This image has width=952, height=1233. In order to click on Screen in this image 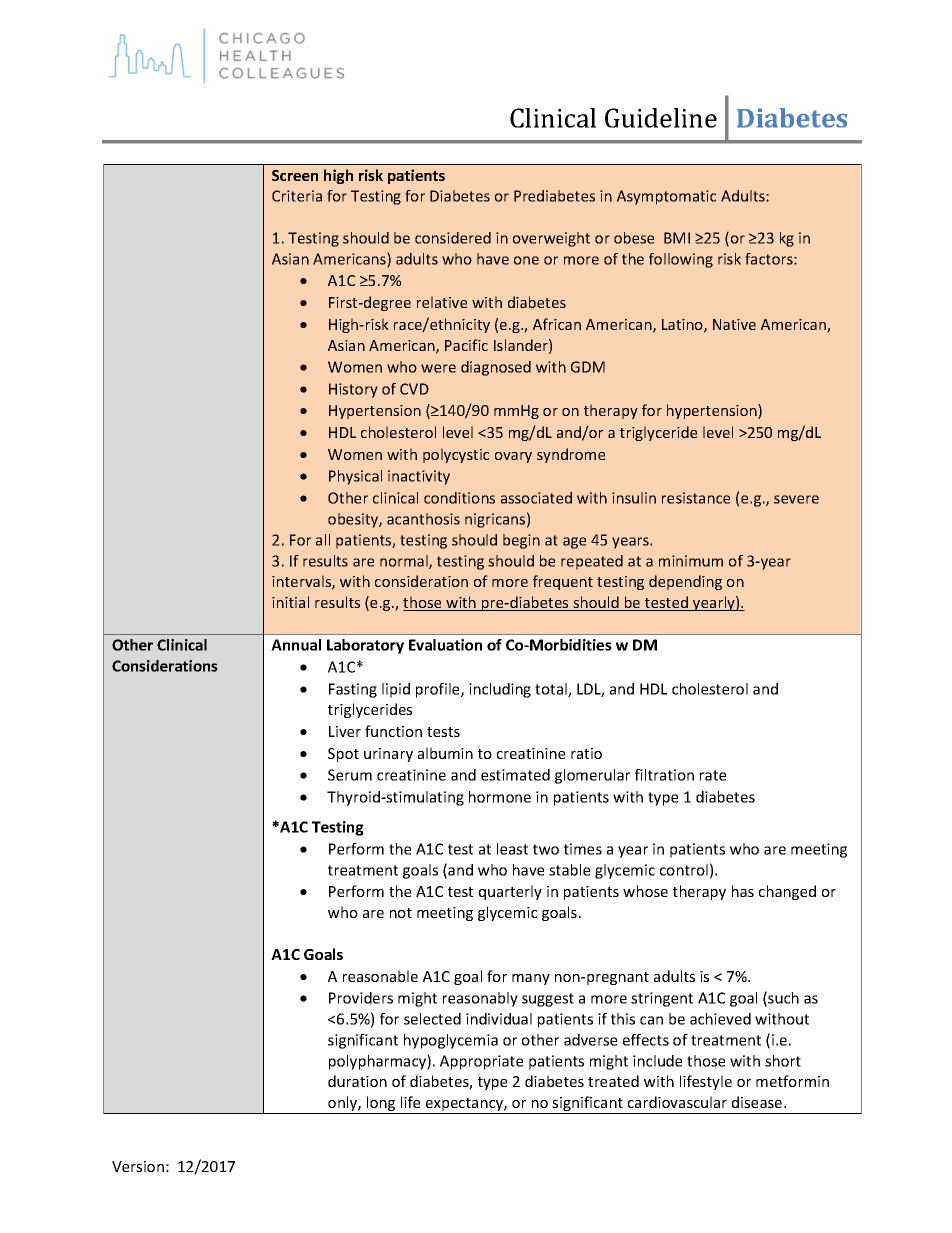, I will do `click(295, 175)`.
